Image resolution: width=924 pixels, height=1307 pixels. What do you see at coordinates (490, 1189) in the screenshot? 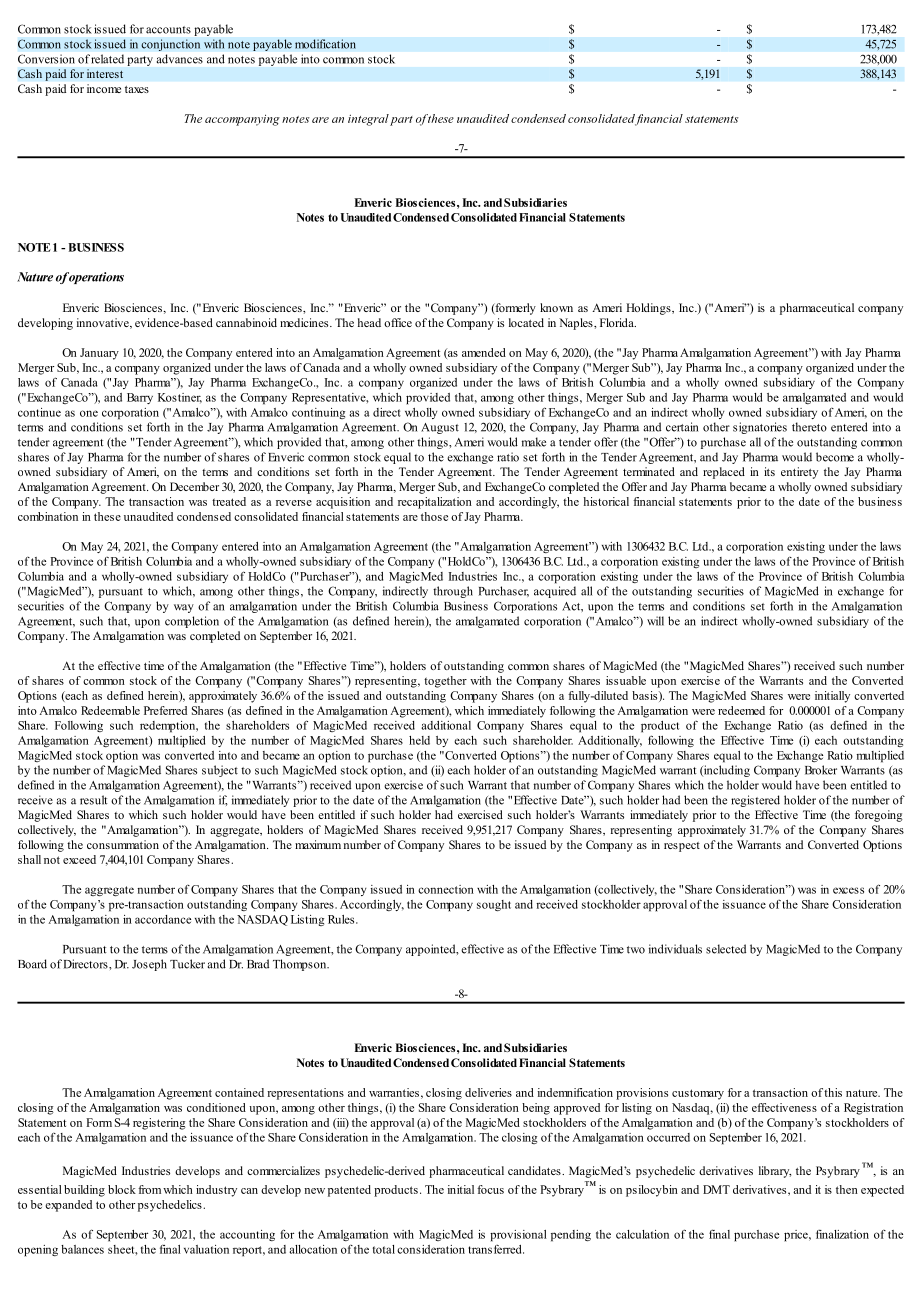
I see `focus` at bounding box center [490, 1189].
